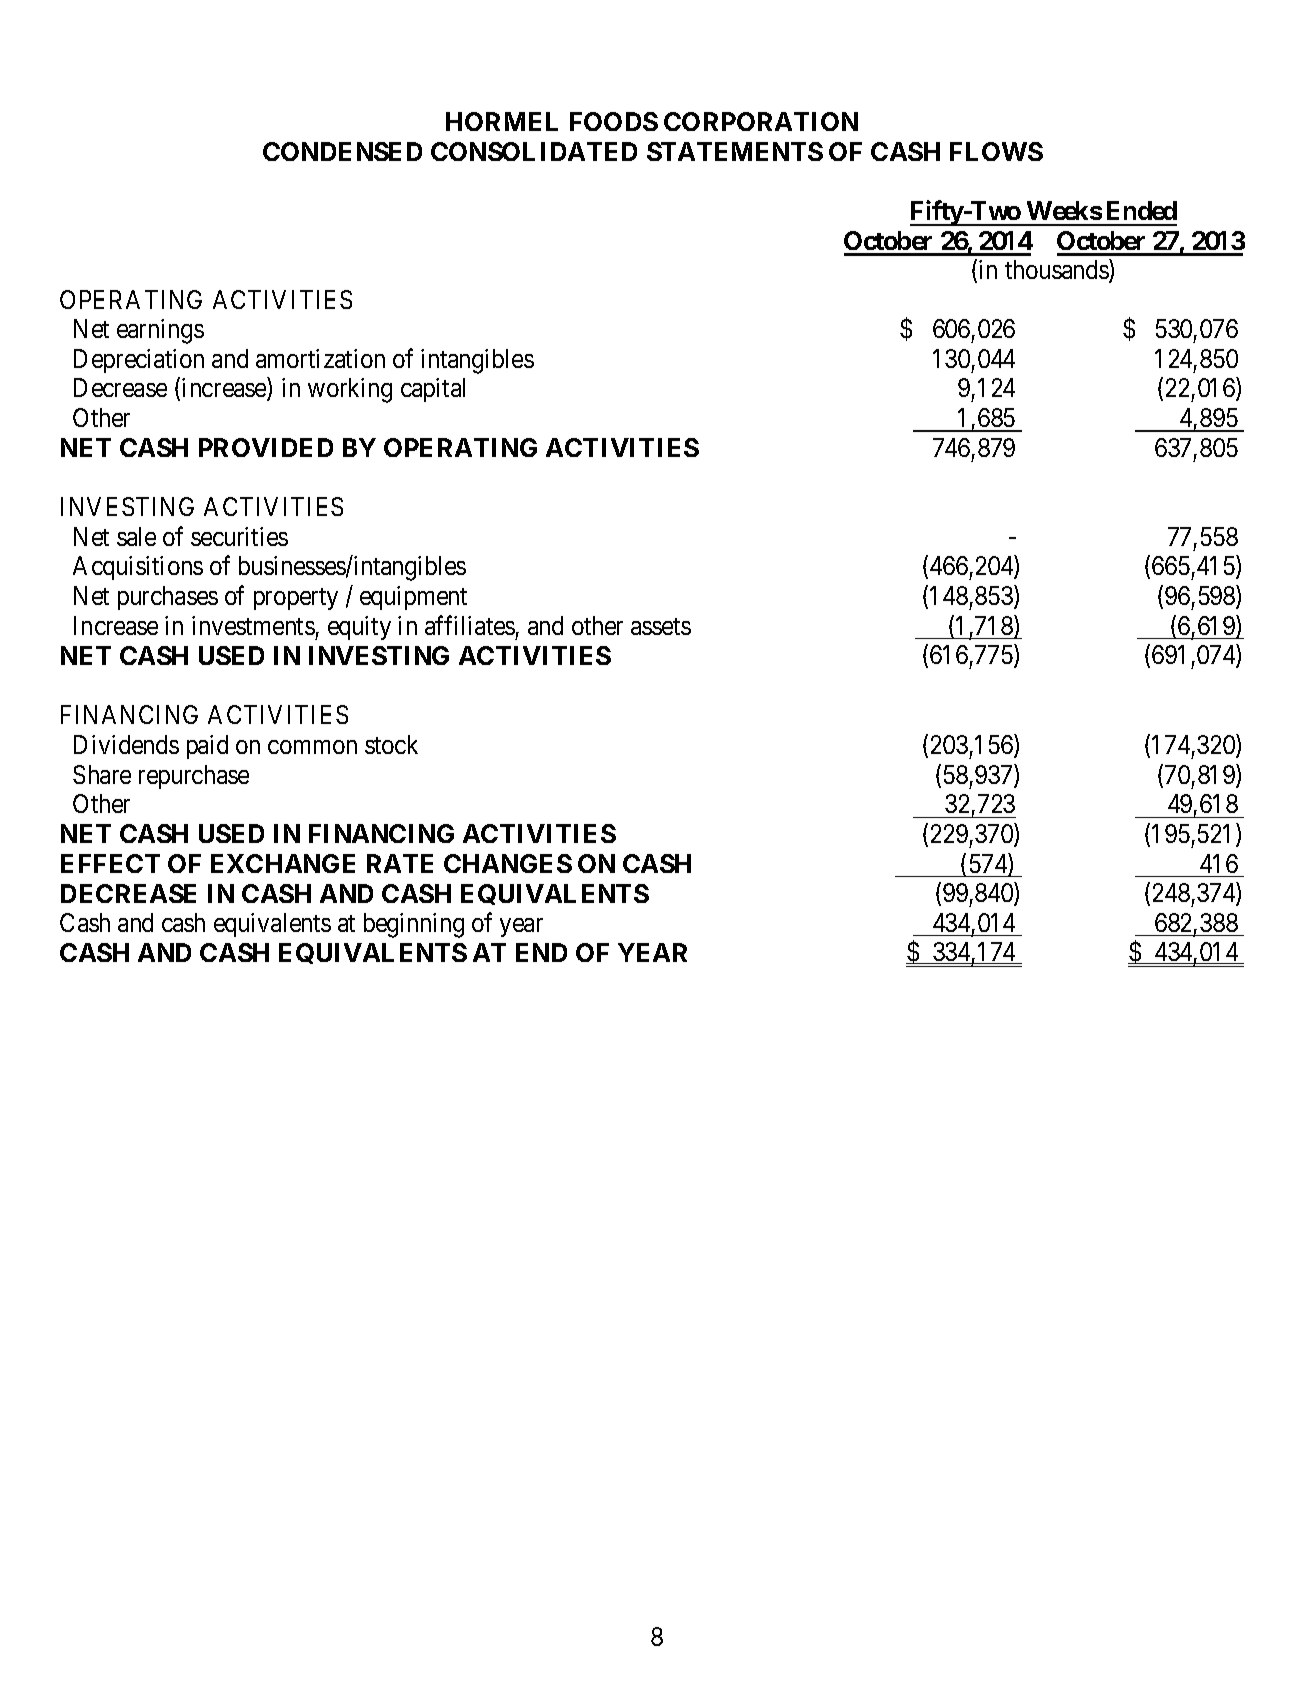  I want to click on CONSOLIDATED, so click(534, 151).
